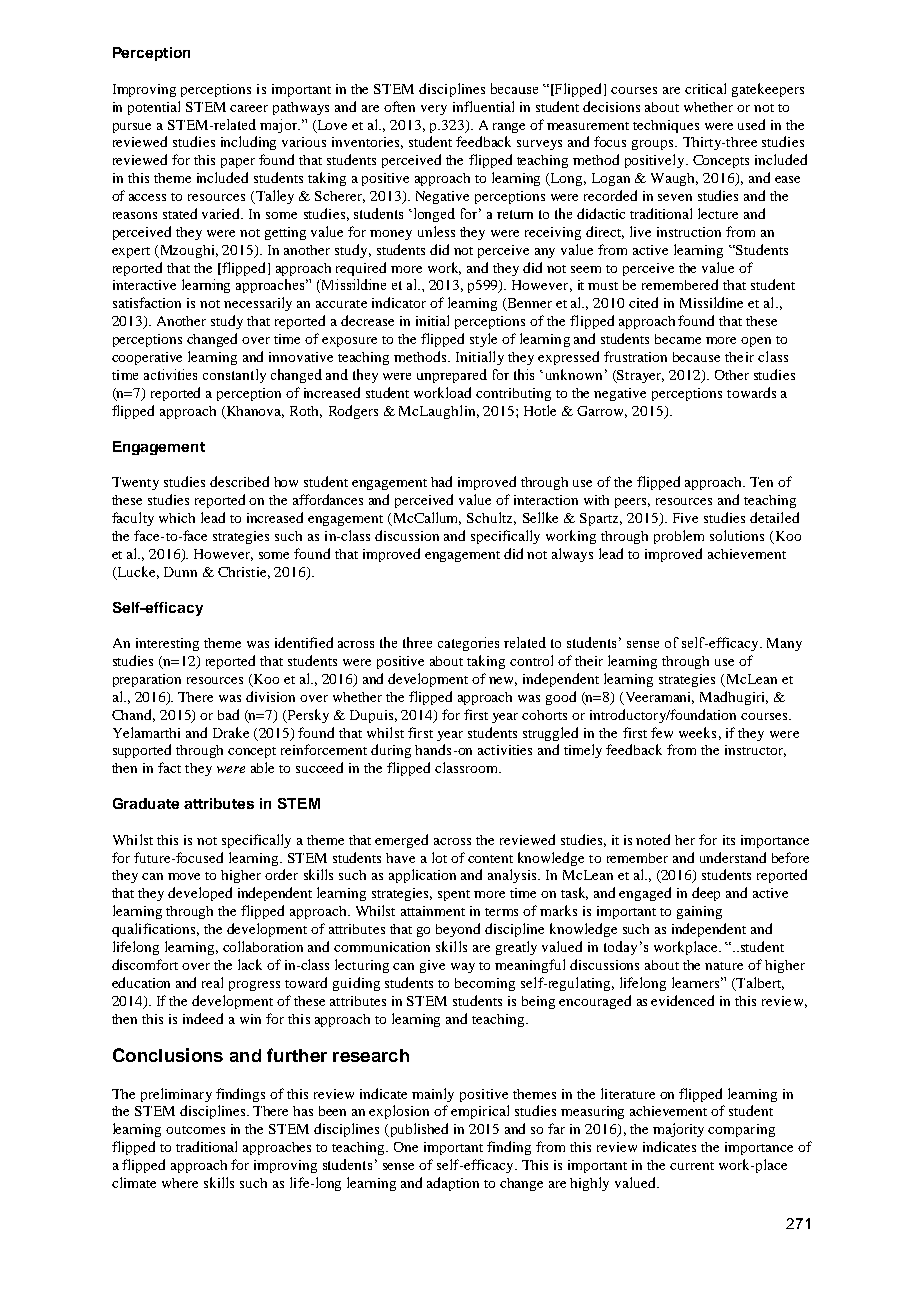  What do you see at coordinates (146, 803) in the screenshot?
I see `Graduate` at bounding box center [146, 803].
